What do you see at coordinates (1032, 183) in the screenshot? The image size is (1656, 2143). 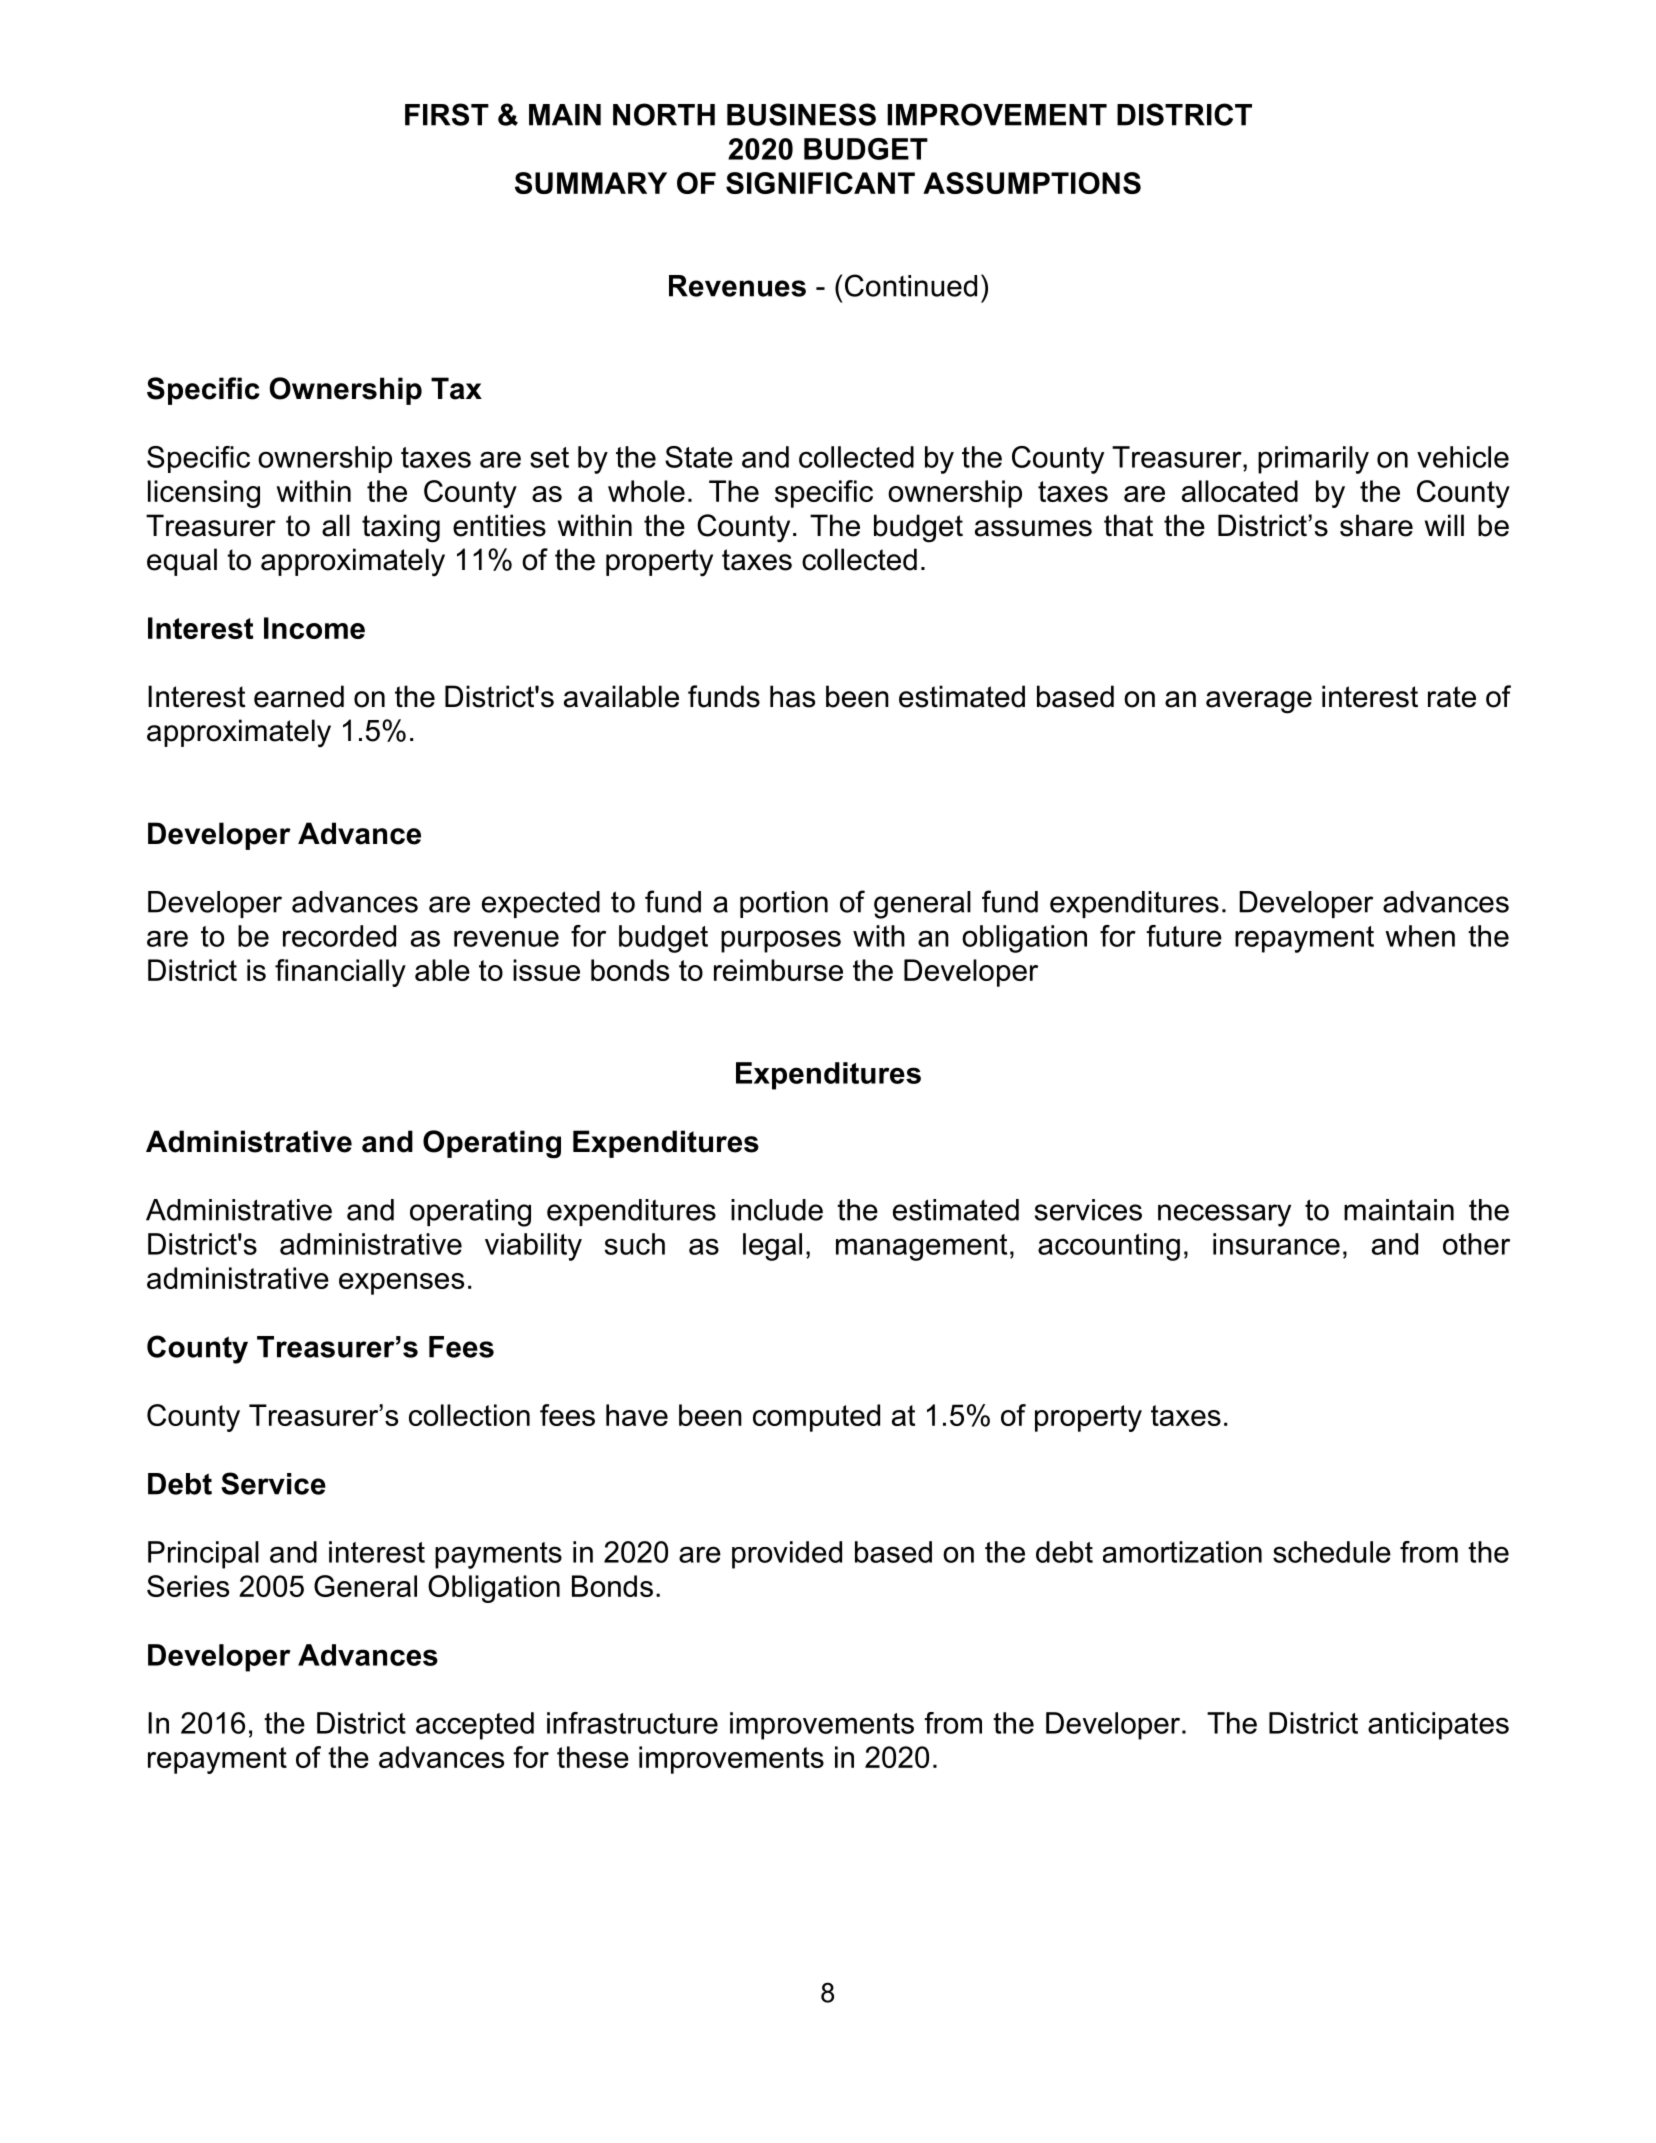 I see `ASSUMPTIONS` at bounding box center [1032, 183].
